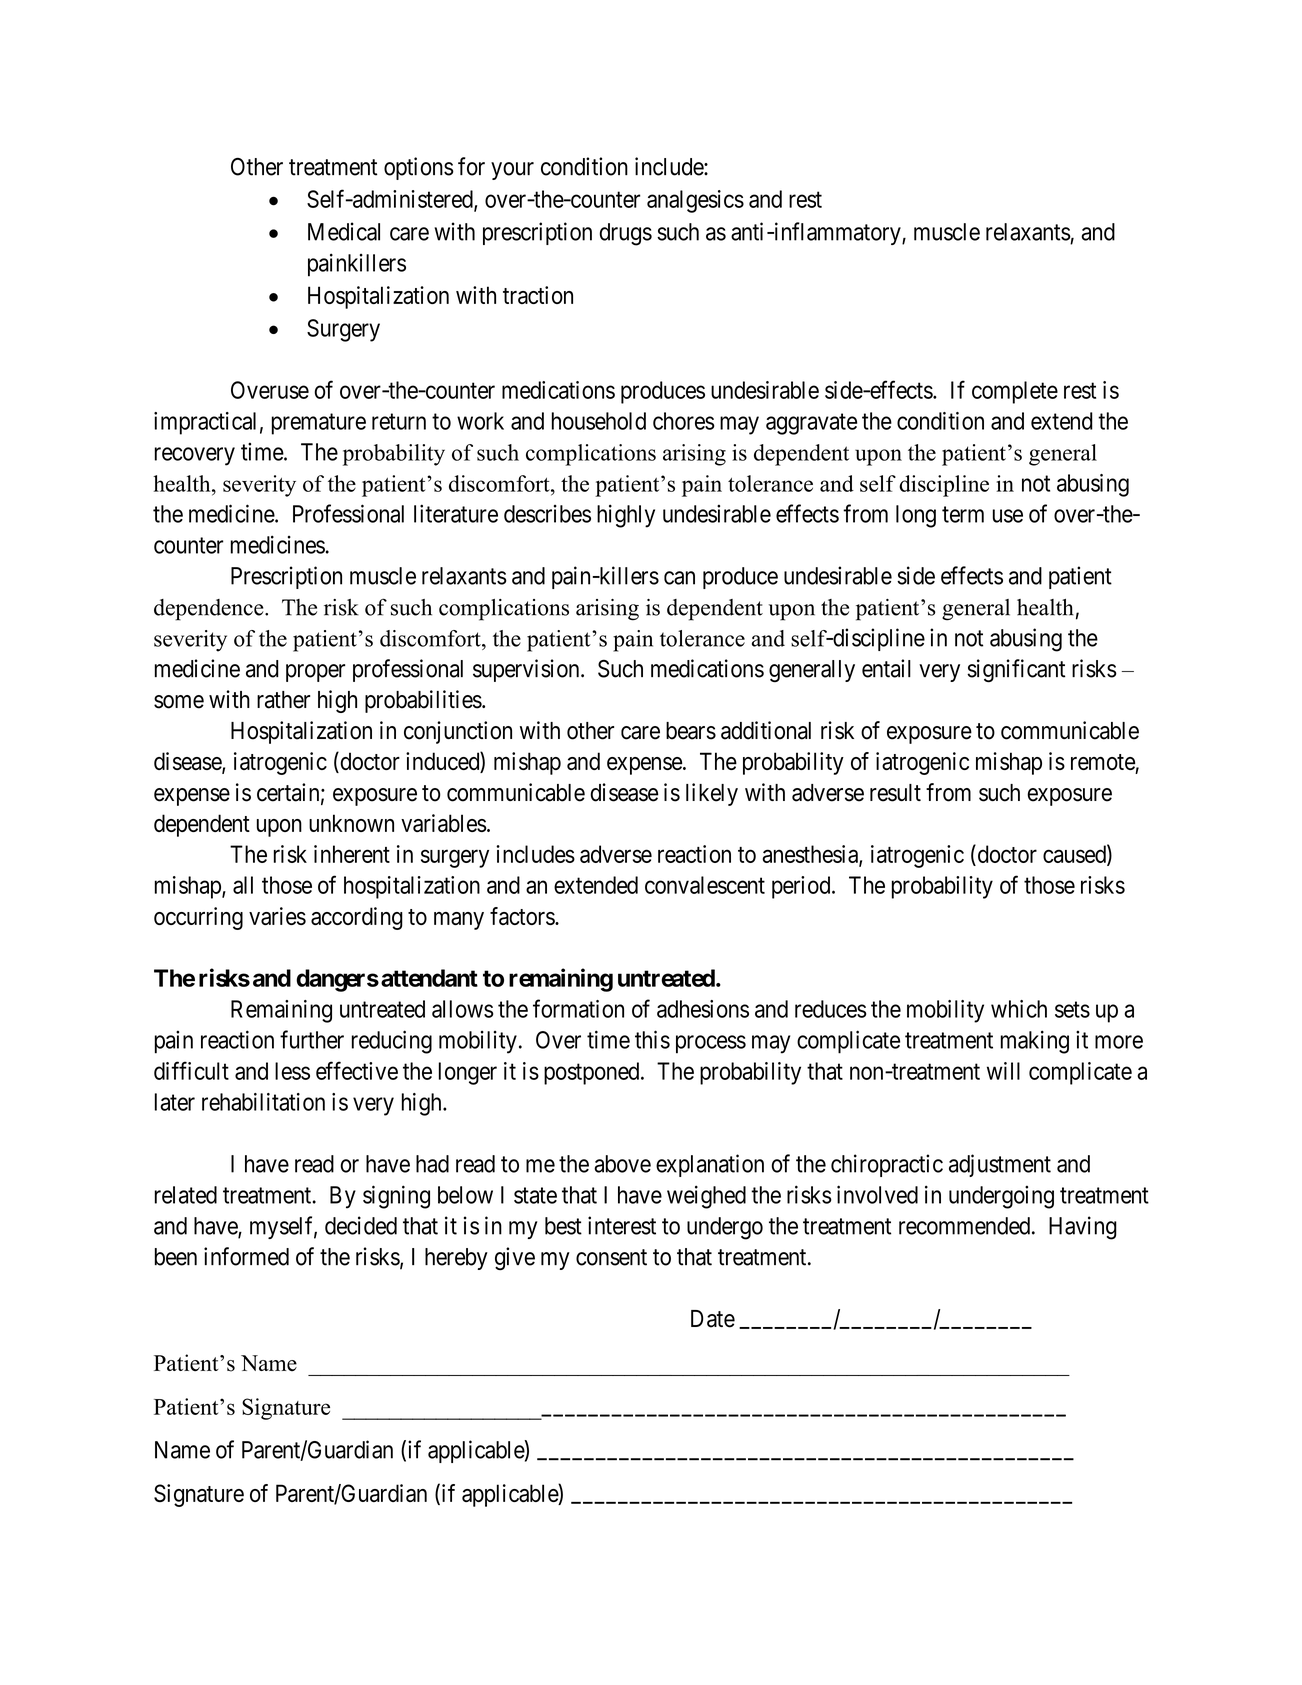 This screenshot has height=1685, width=1302. I want to click on Medical, so click(344, 231).
